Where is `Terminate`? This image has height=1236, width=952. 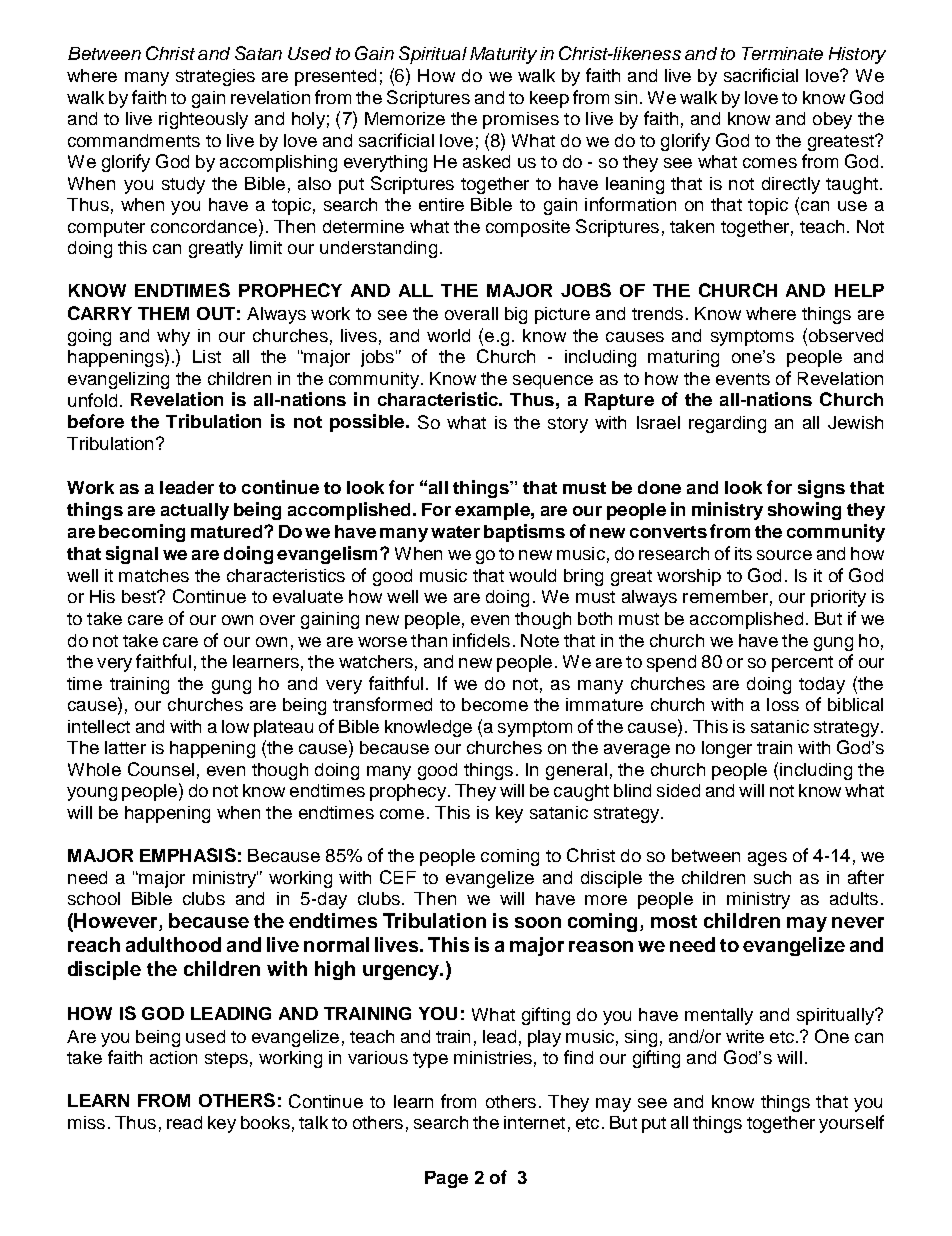
Terminate is located at coordinates (782, 53).
